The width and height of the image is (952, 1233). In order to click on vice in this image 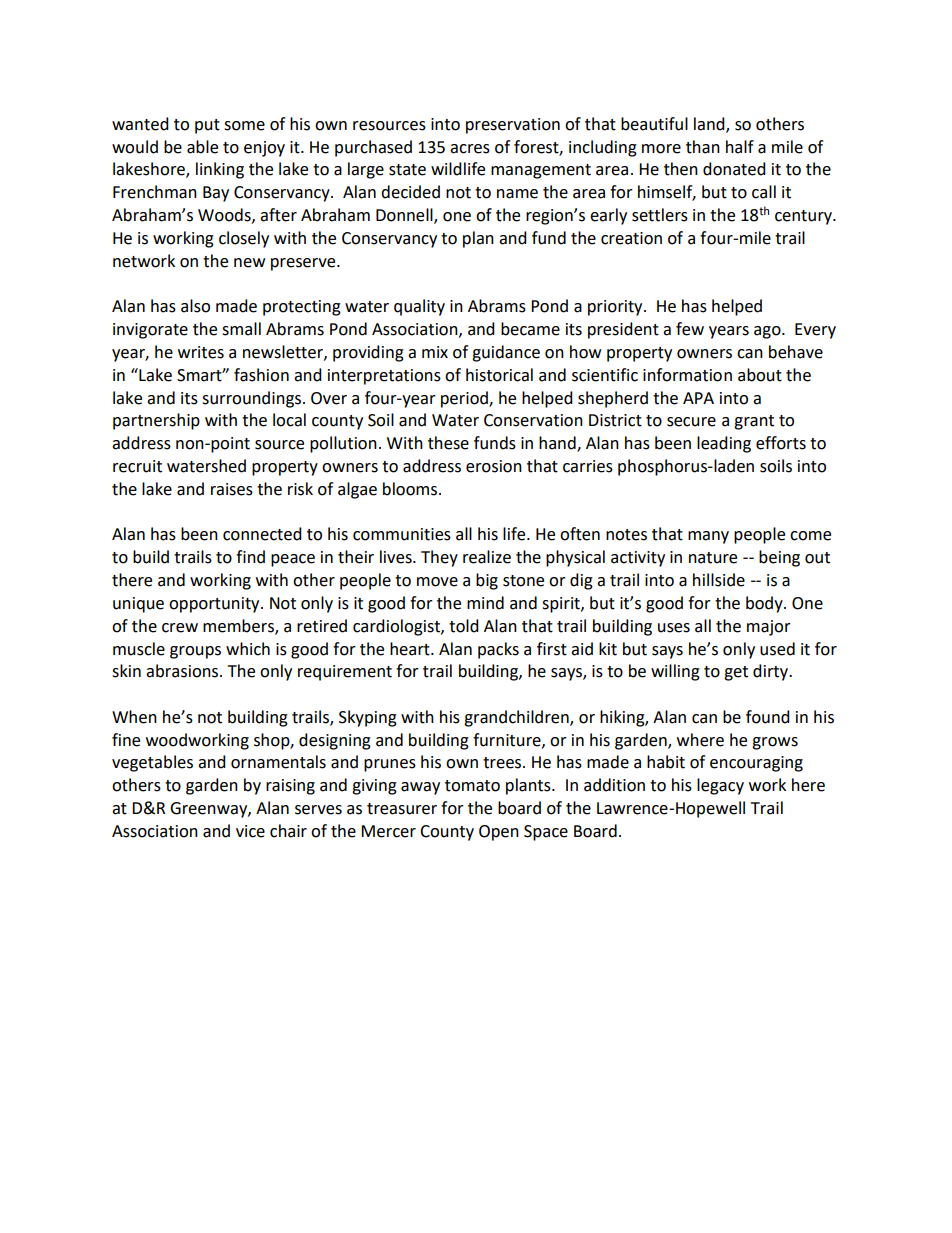, I will do `click(250, 831)`.
